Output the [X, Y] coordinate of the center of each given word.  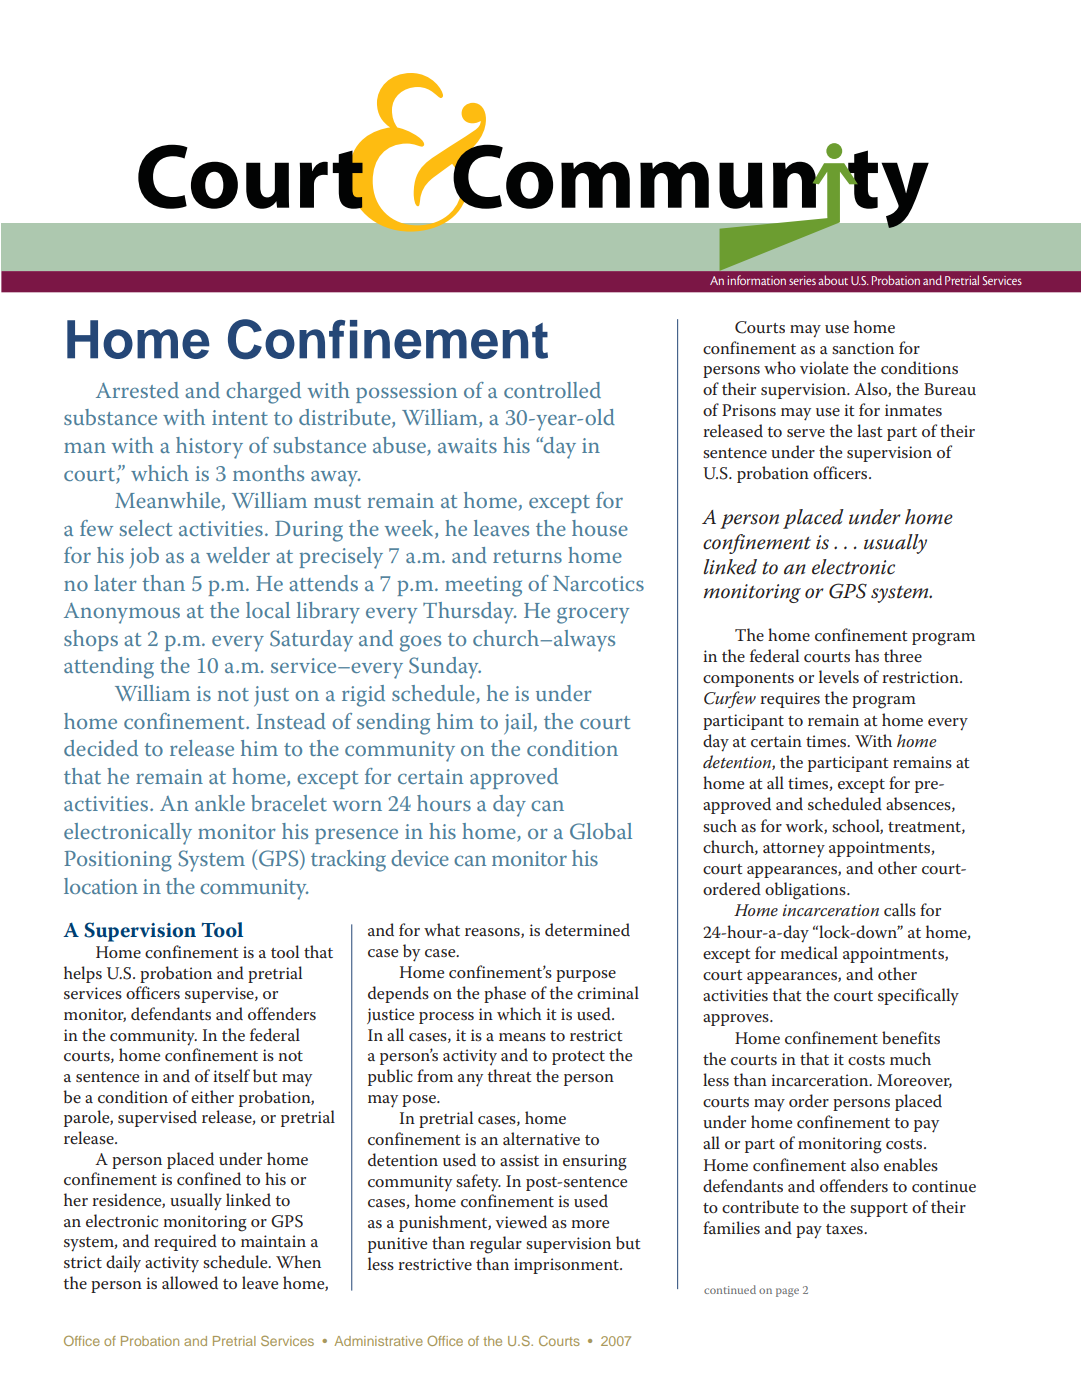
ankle [220, 803]
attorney [794, 850]
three [903, 655]
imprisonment [567, 1266]
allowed [190, 1282]
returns [527, 556]
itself [231, 1075]
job [144, 557]
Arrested [137, 390]
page [787, 1292]
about [833, 280]
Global [601, 831]
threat [509, 1075]
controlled [552, 390]
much [910, 1059]
